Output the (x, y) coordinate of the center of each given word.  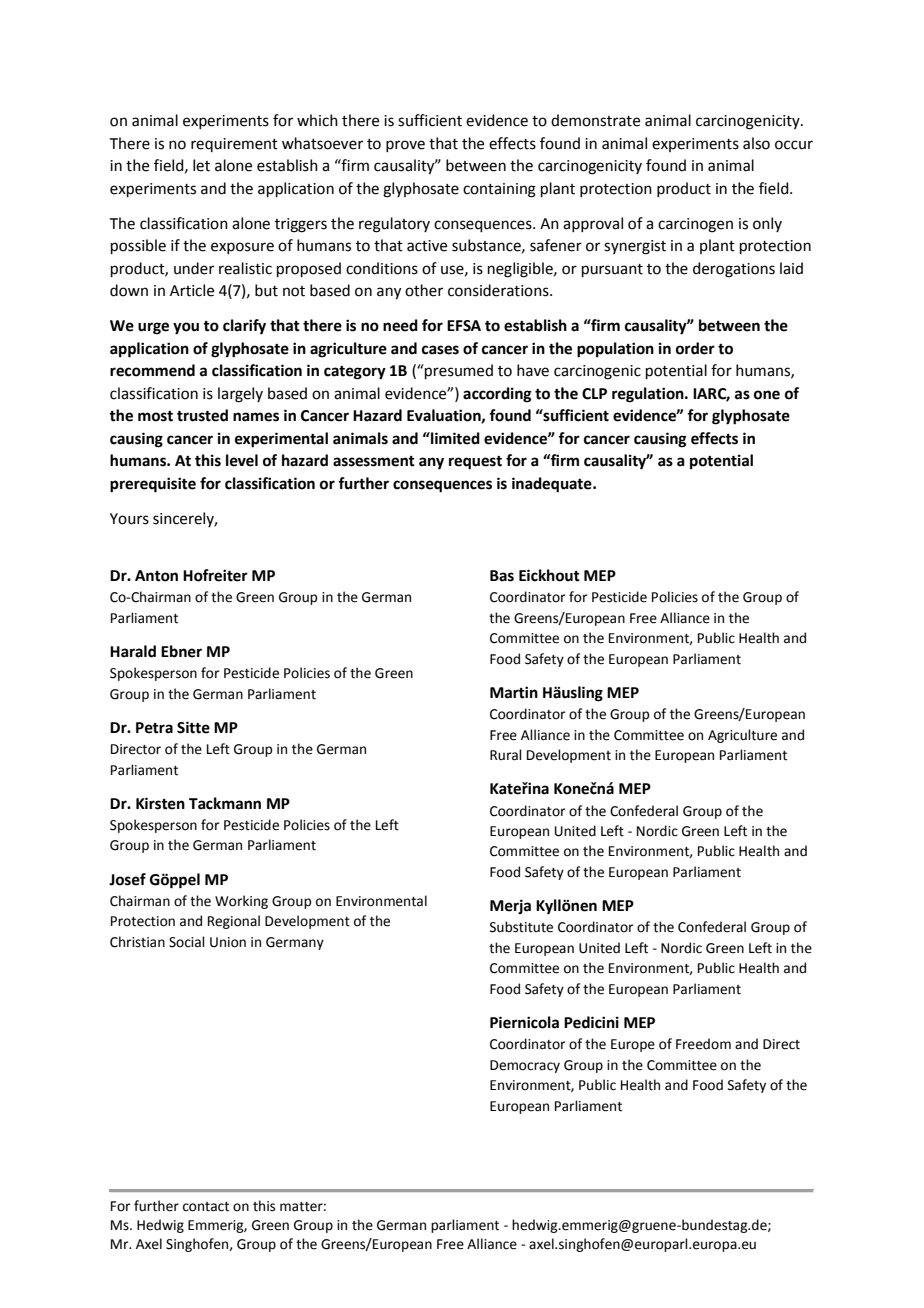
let (201, 165)
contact (206, 1207)
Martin (514, 692)
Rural (506, 755)
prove (405, 146)
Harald (133, 651)
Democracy (525, 1066)
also (756, 143)
